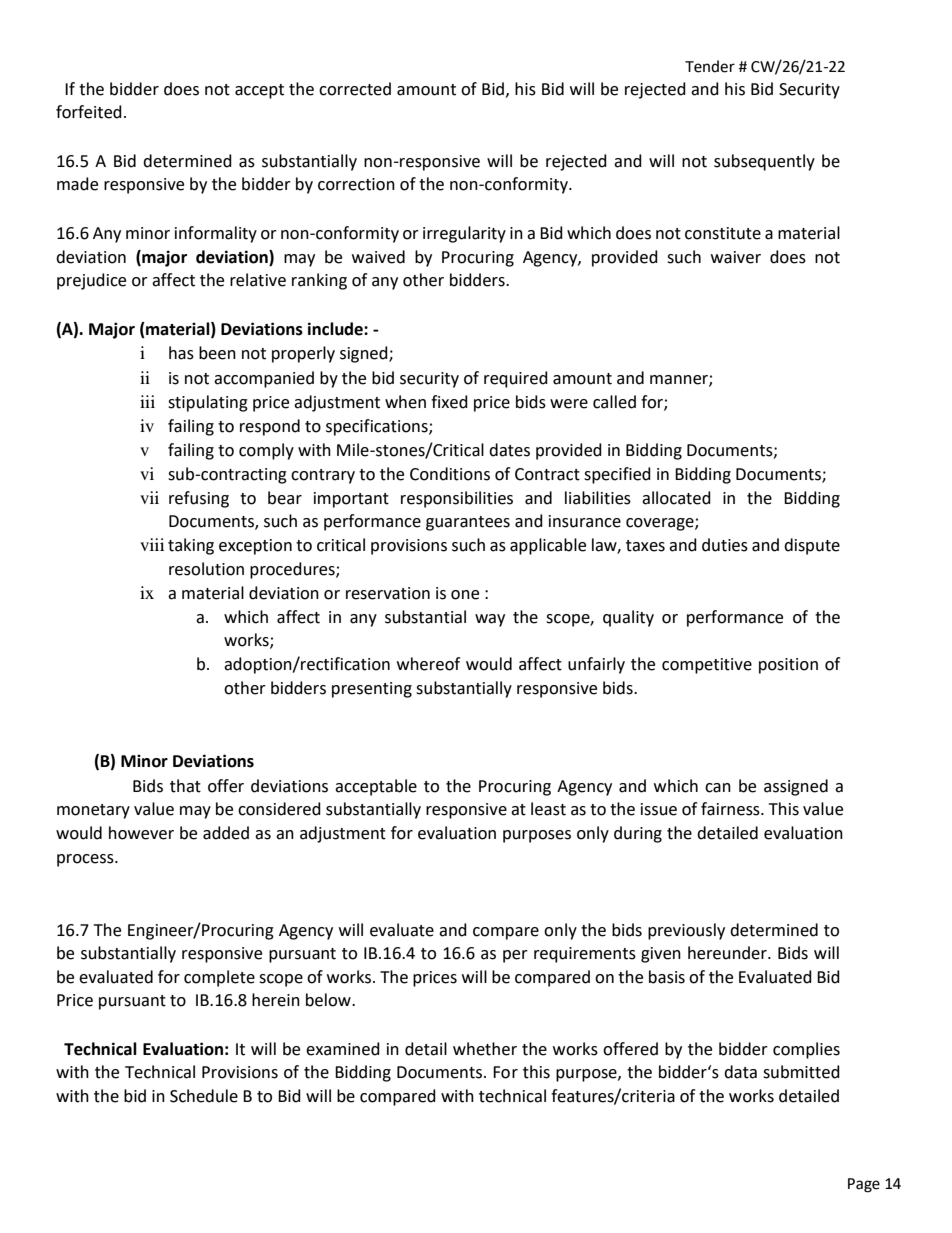 This document has height=1233, width=952. Describe the element at coordinates (516, 379) in the document. I see `required` at that location.
